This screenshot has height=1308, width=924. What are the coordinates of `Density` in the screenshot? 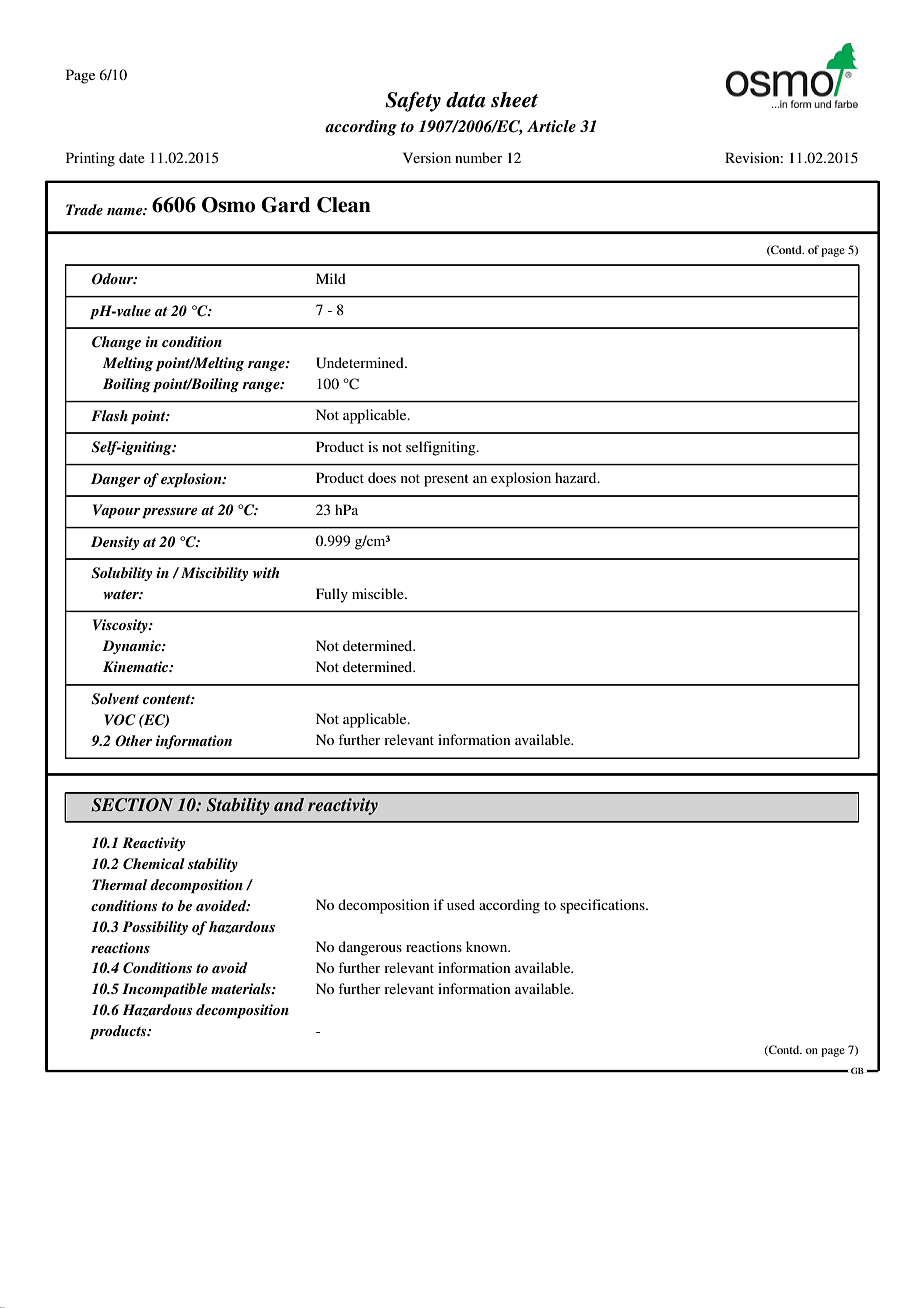 It's located at (115, 543).
